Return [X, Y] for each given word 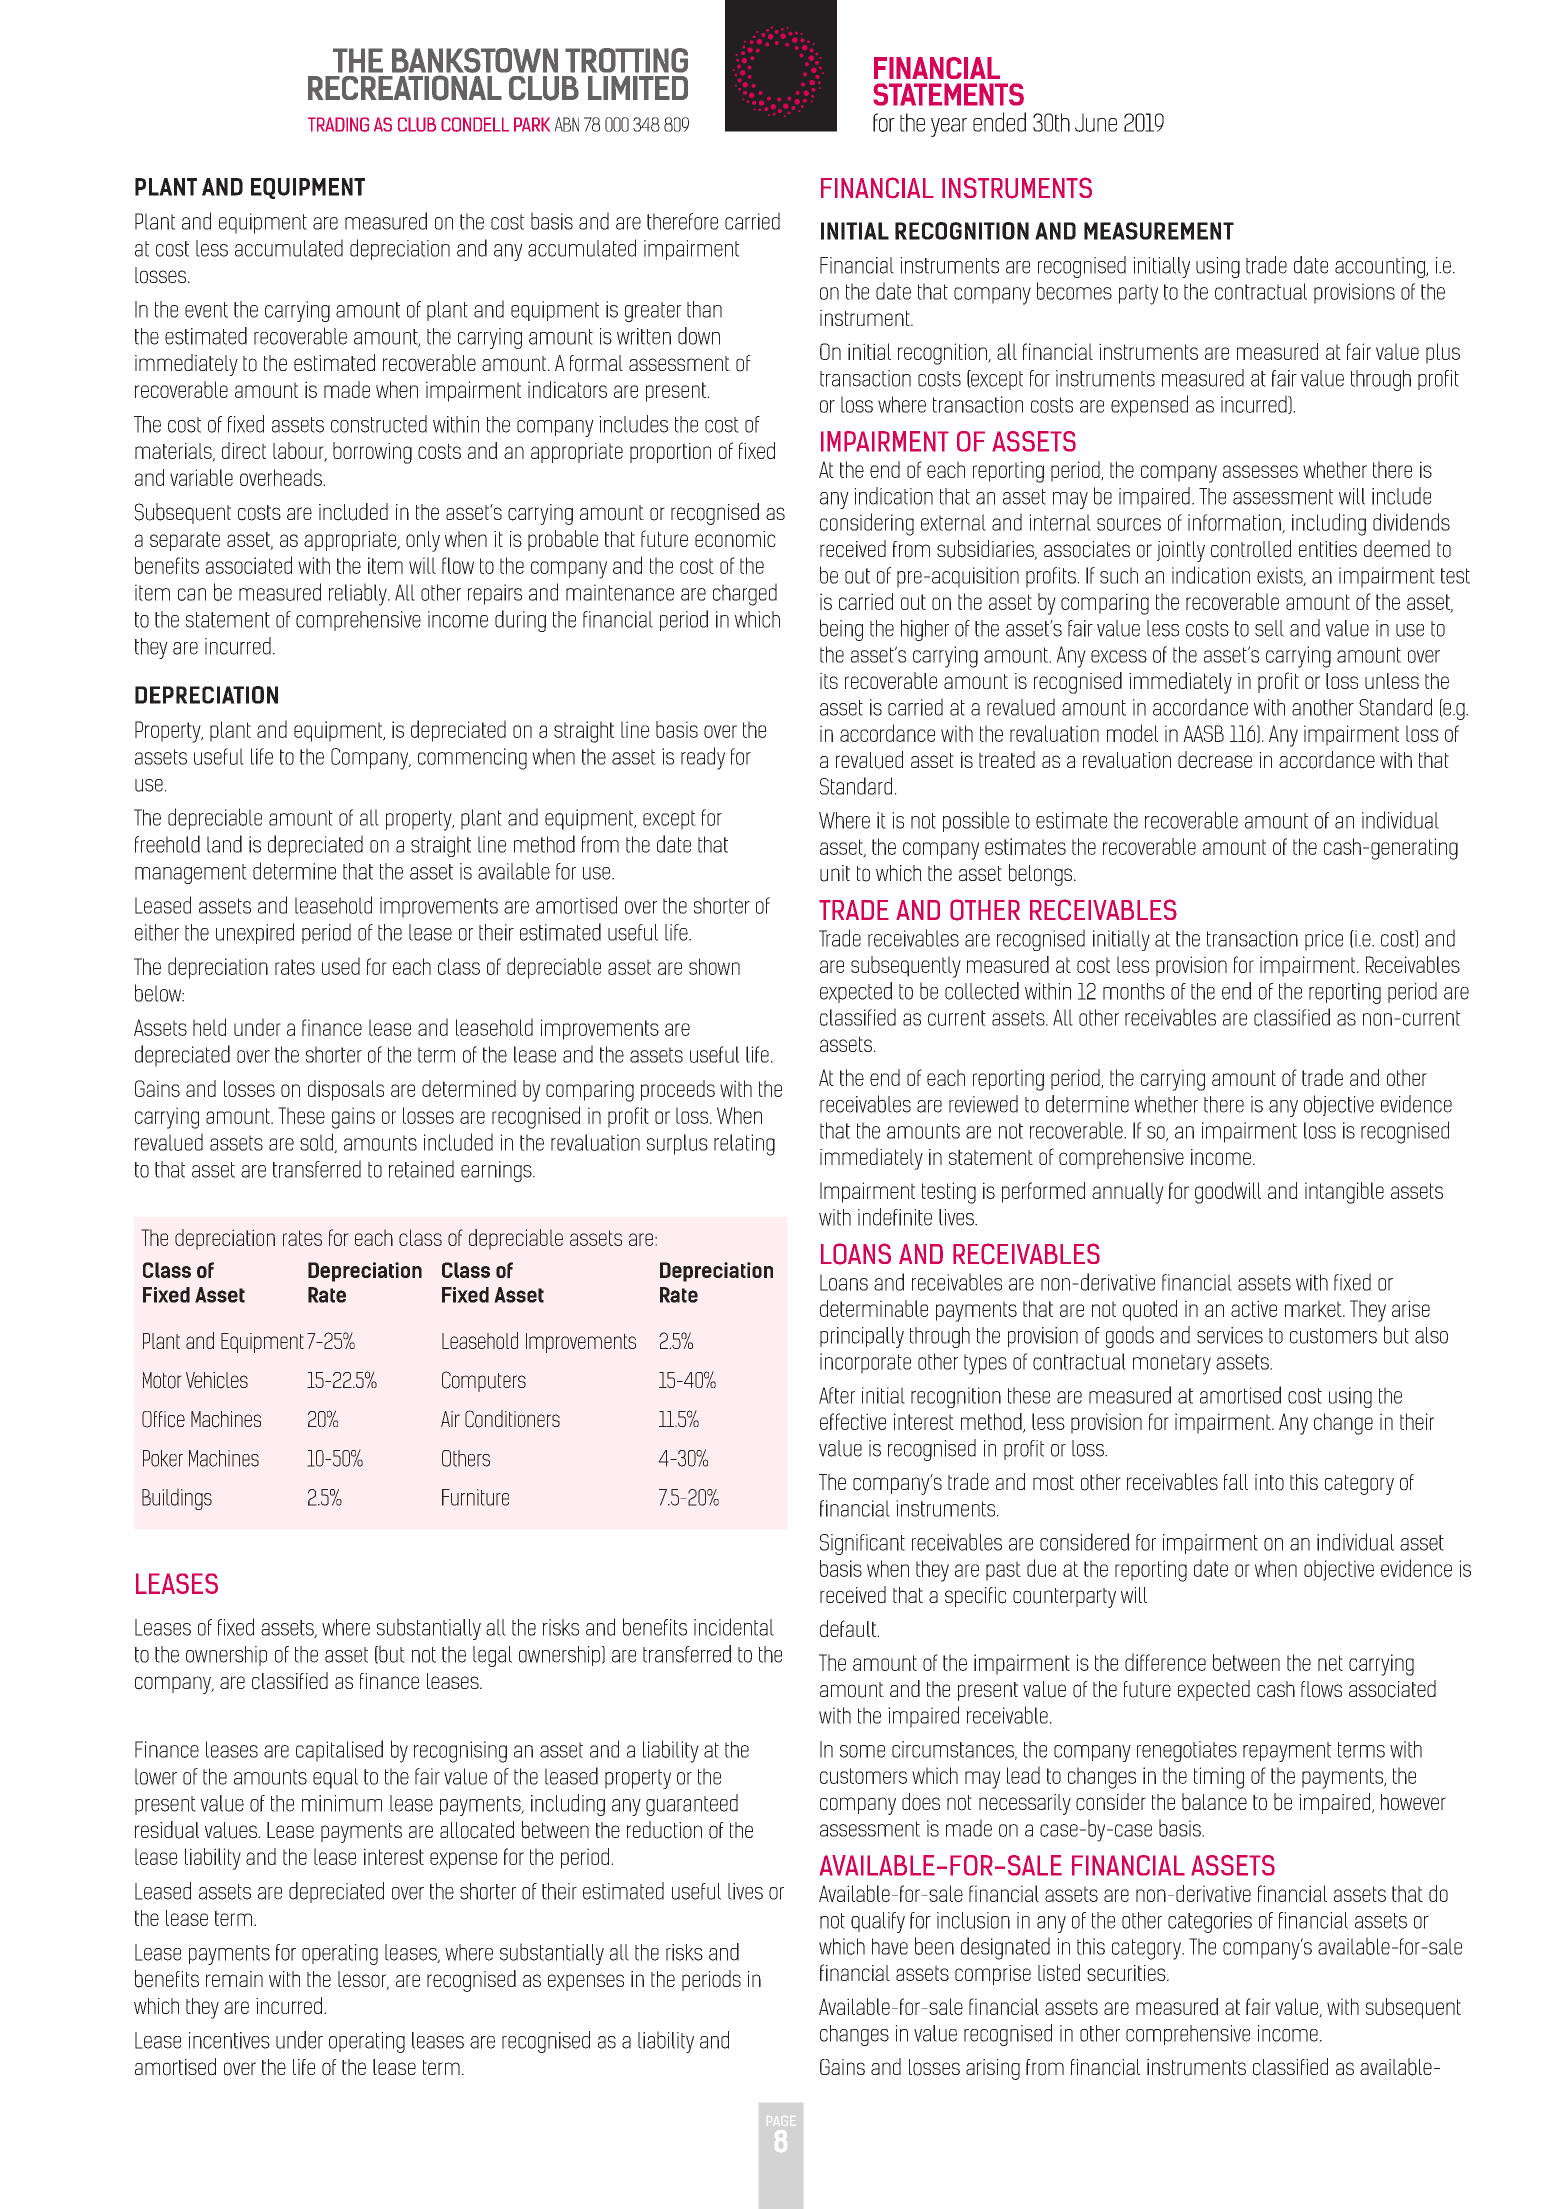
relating [744, 1145]
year [949, 127]
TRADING [338, 124]
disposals [346, 1090]
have [890, 1946]
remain [234, 1979]
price [1324, 940]
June [1096, 122]
